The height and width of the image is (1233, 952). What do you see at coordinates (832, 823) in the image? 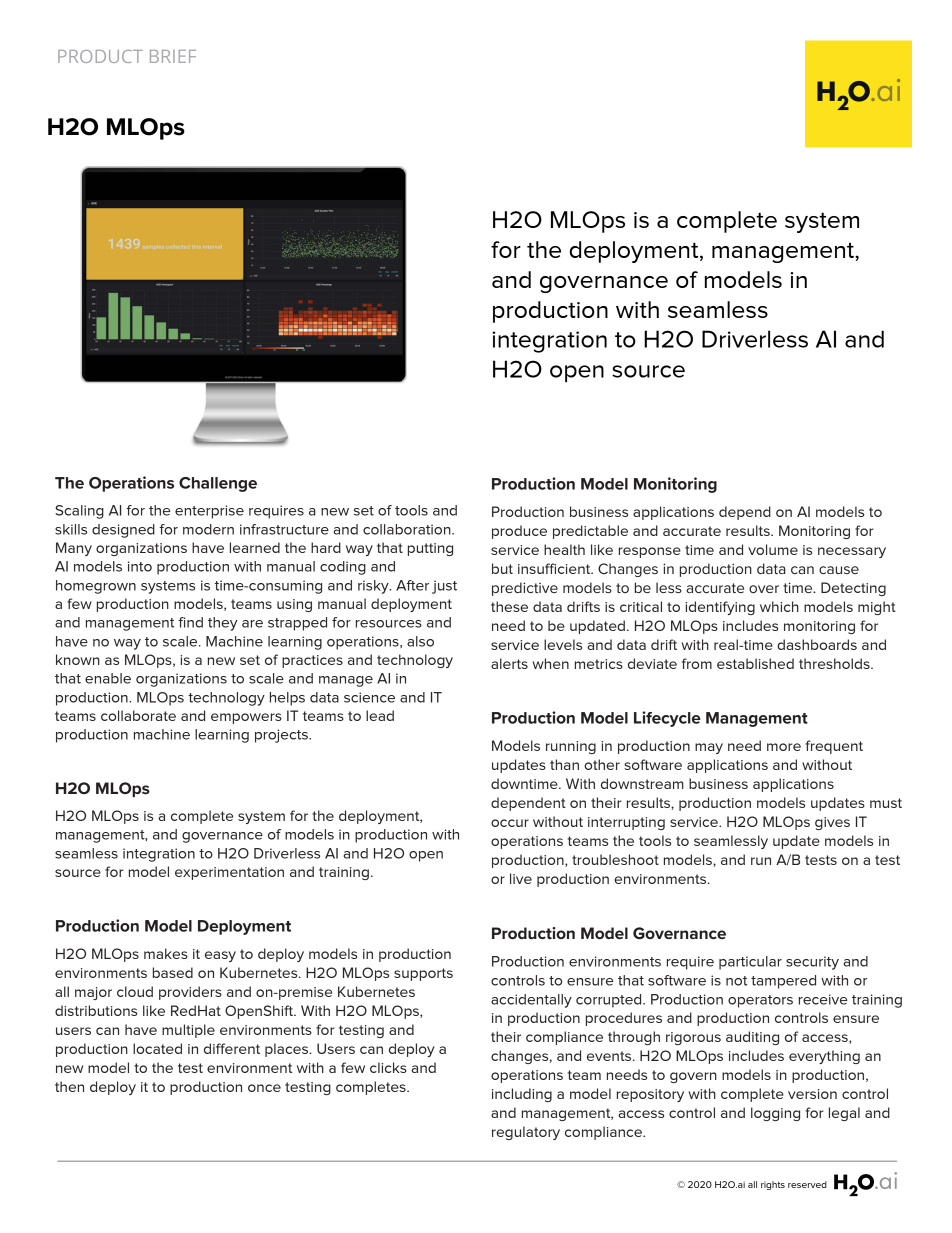
I see `gives` at bounding box center [832, 823].
